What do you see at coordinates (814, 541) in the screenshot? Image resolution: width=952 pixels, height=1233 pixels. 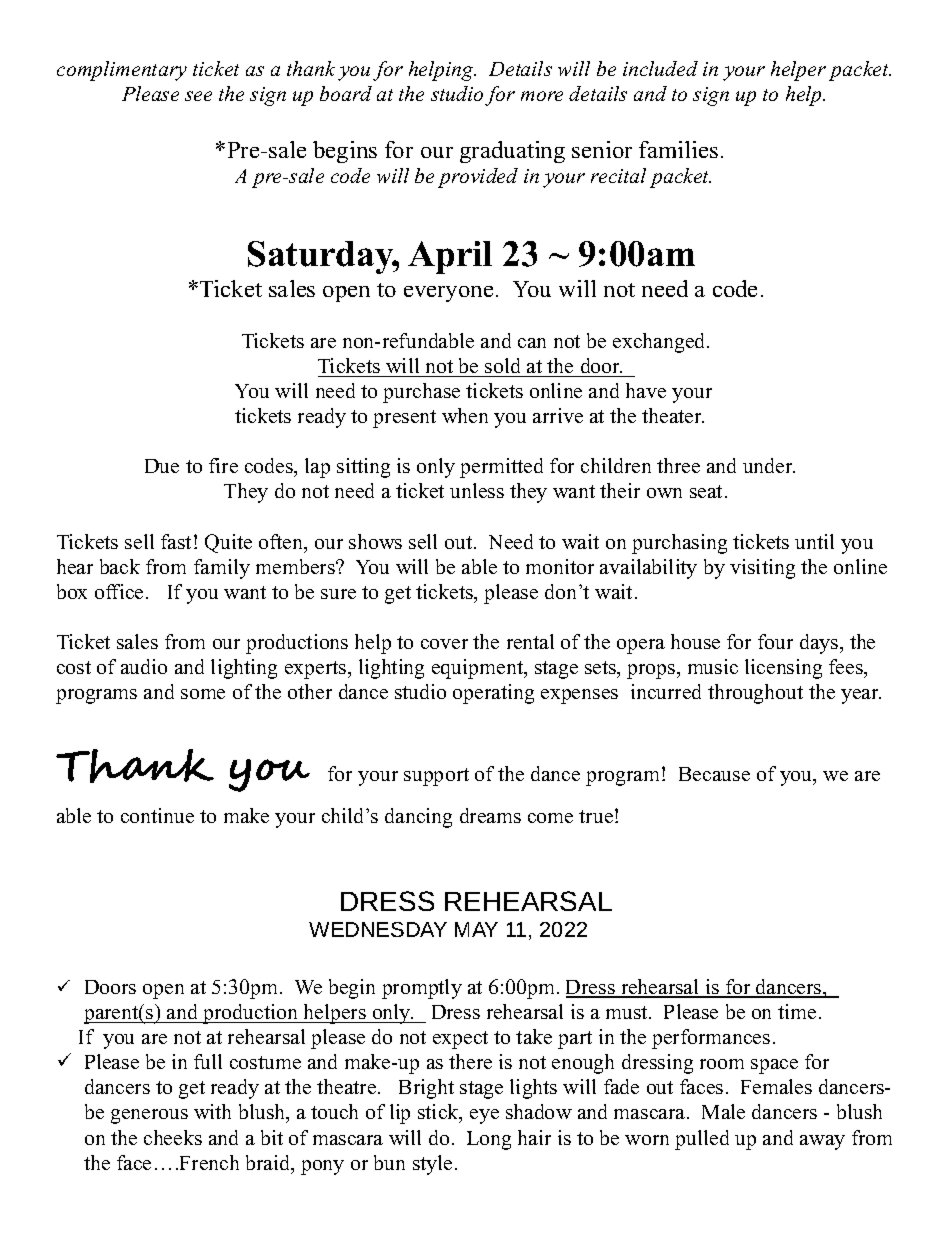 I see `until` at bounding box center [814, 541].
